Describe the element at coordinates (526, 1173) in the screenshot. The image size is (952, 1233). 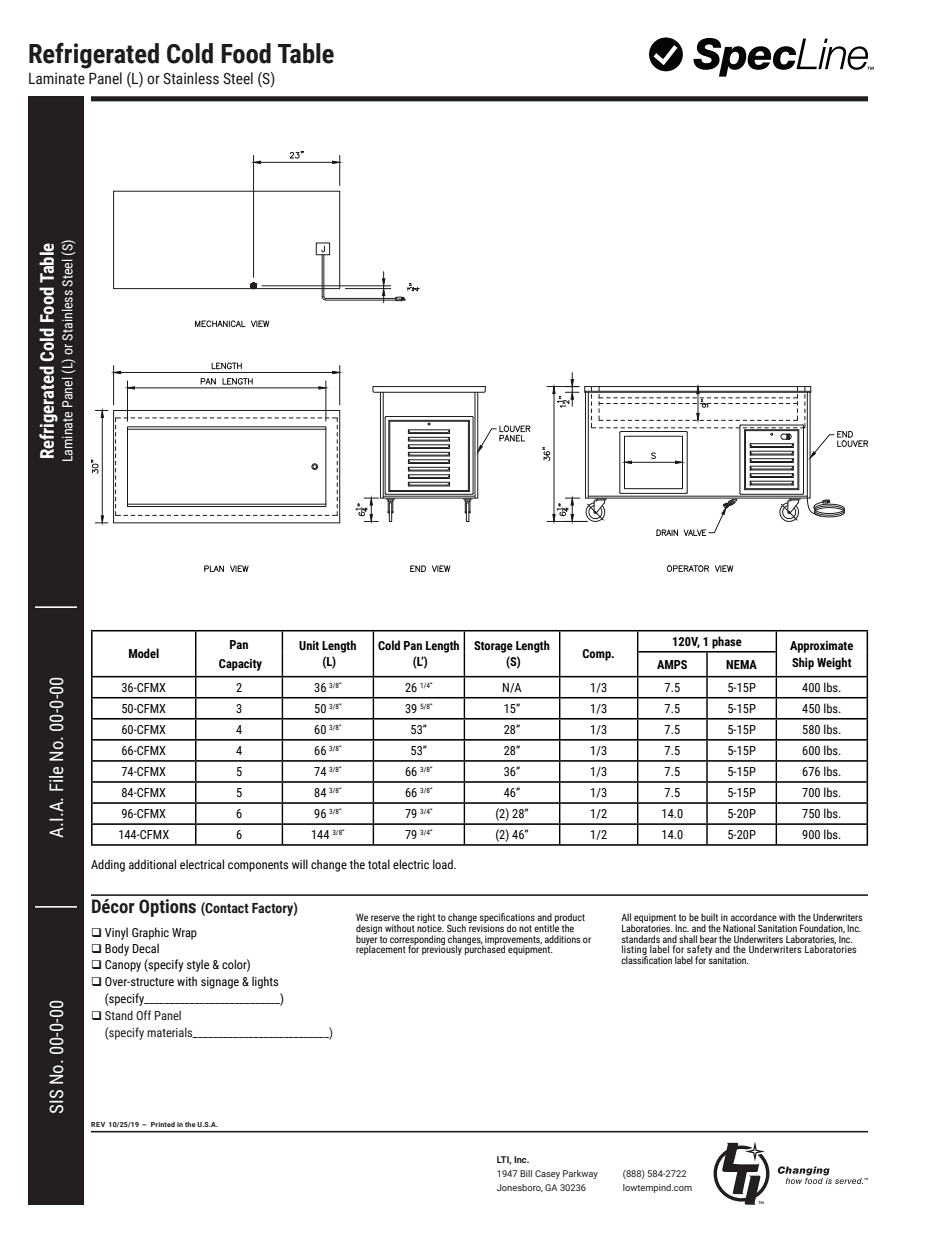
I see `Bill` at that location.
